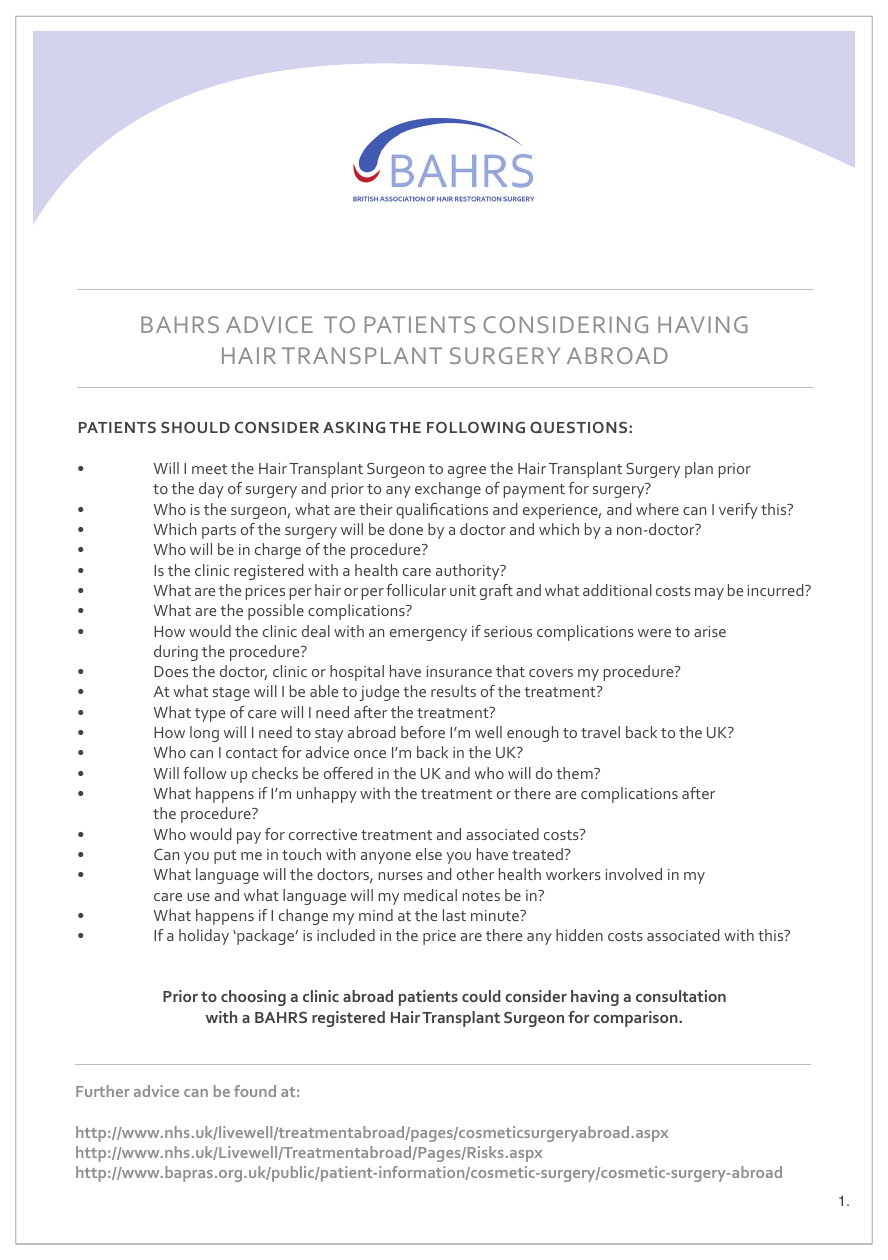 The height and width of the screenshot is (1260, 888). Describe the element at coordinates (481, 996) in the screenshot. I see `could` at that location.
